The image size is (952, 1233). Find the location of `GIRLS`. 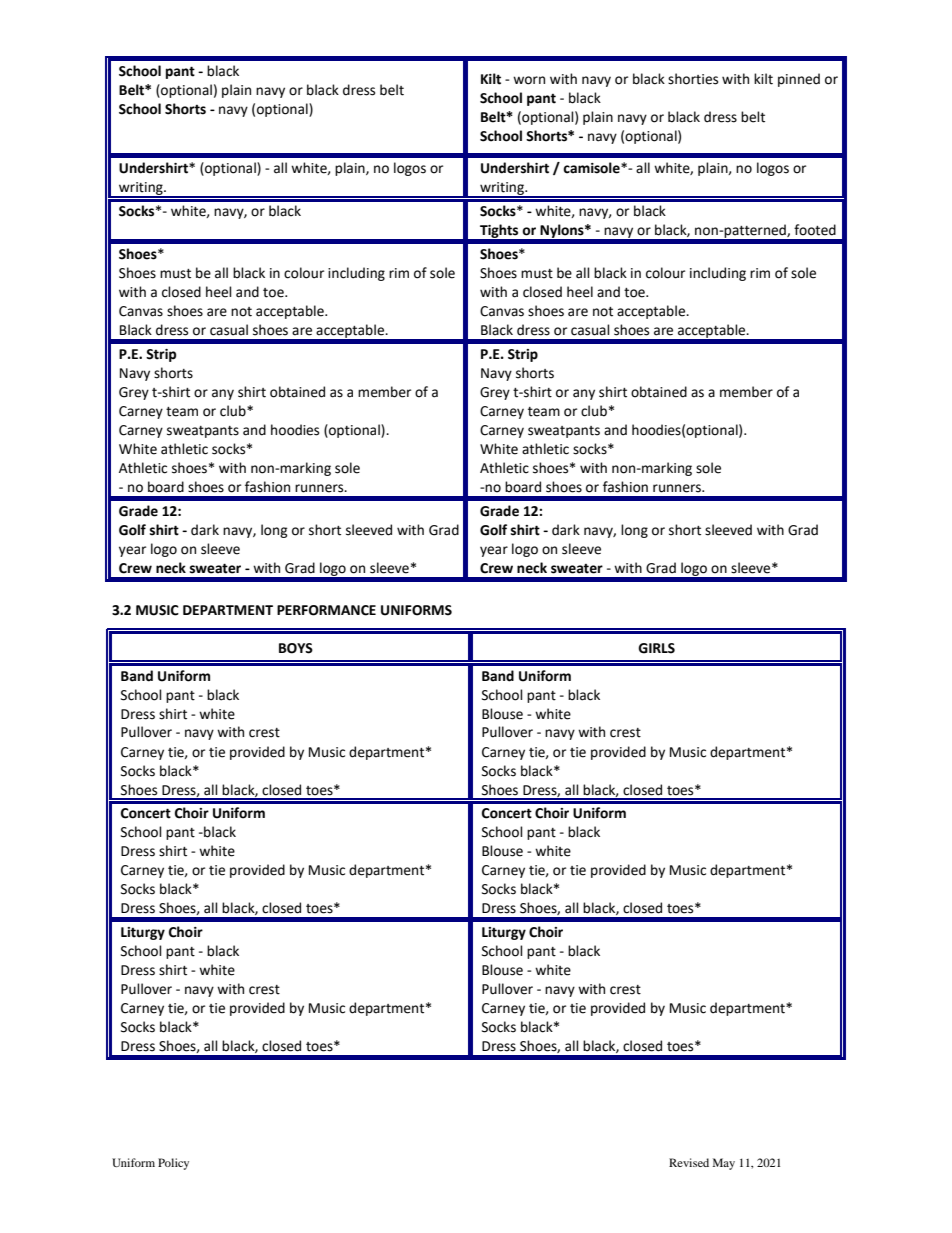

GIRLS is located at coordinates (656, 648).
